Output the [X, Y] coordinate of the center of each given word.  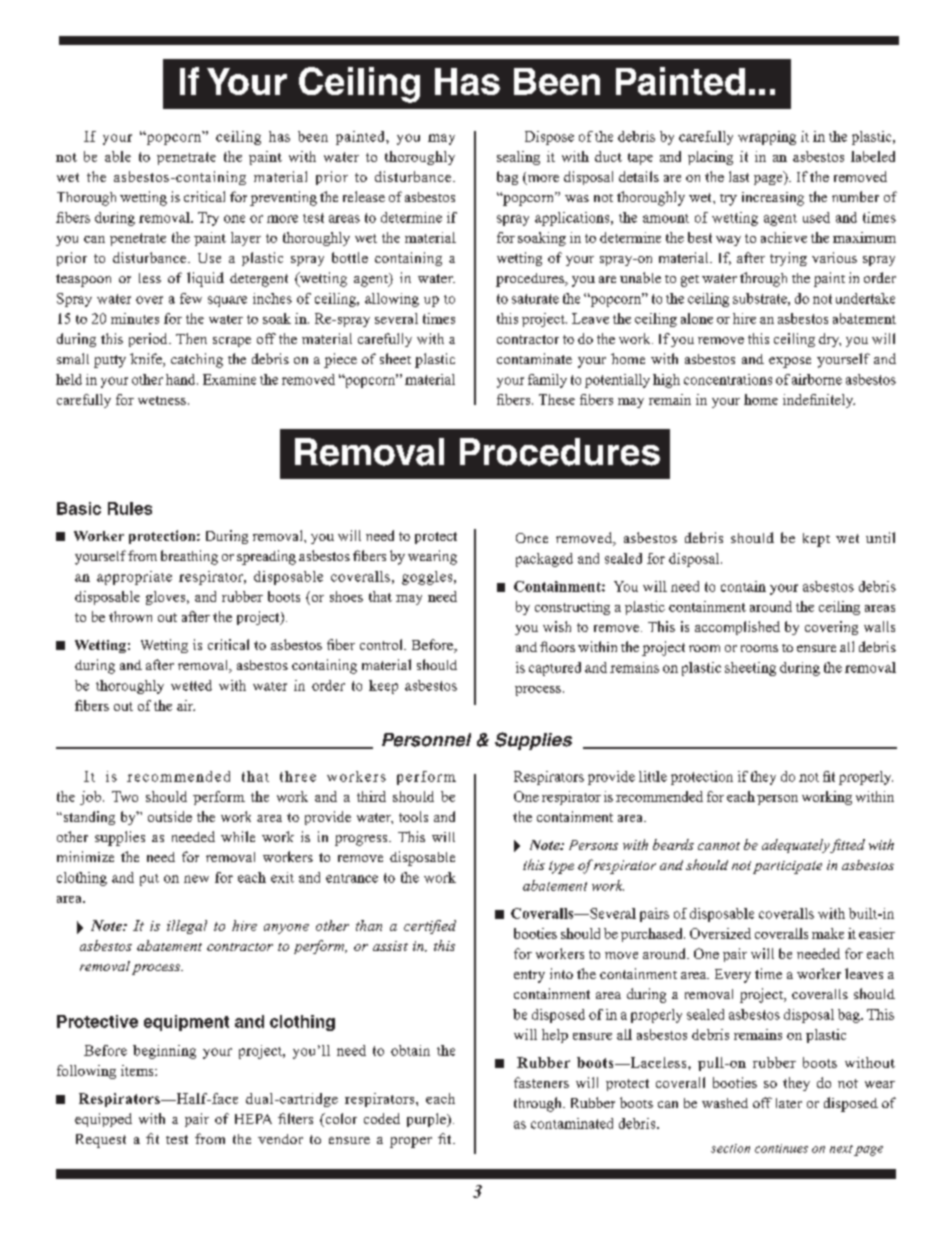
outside [170, 816]
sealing [518, 158]
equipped [103, 1120]
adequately [796, 846]
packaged [544, 560]
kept [816, 540]
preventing [283, 198]
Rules [130, 508]
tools [413, 816]
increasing [773, 199]
